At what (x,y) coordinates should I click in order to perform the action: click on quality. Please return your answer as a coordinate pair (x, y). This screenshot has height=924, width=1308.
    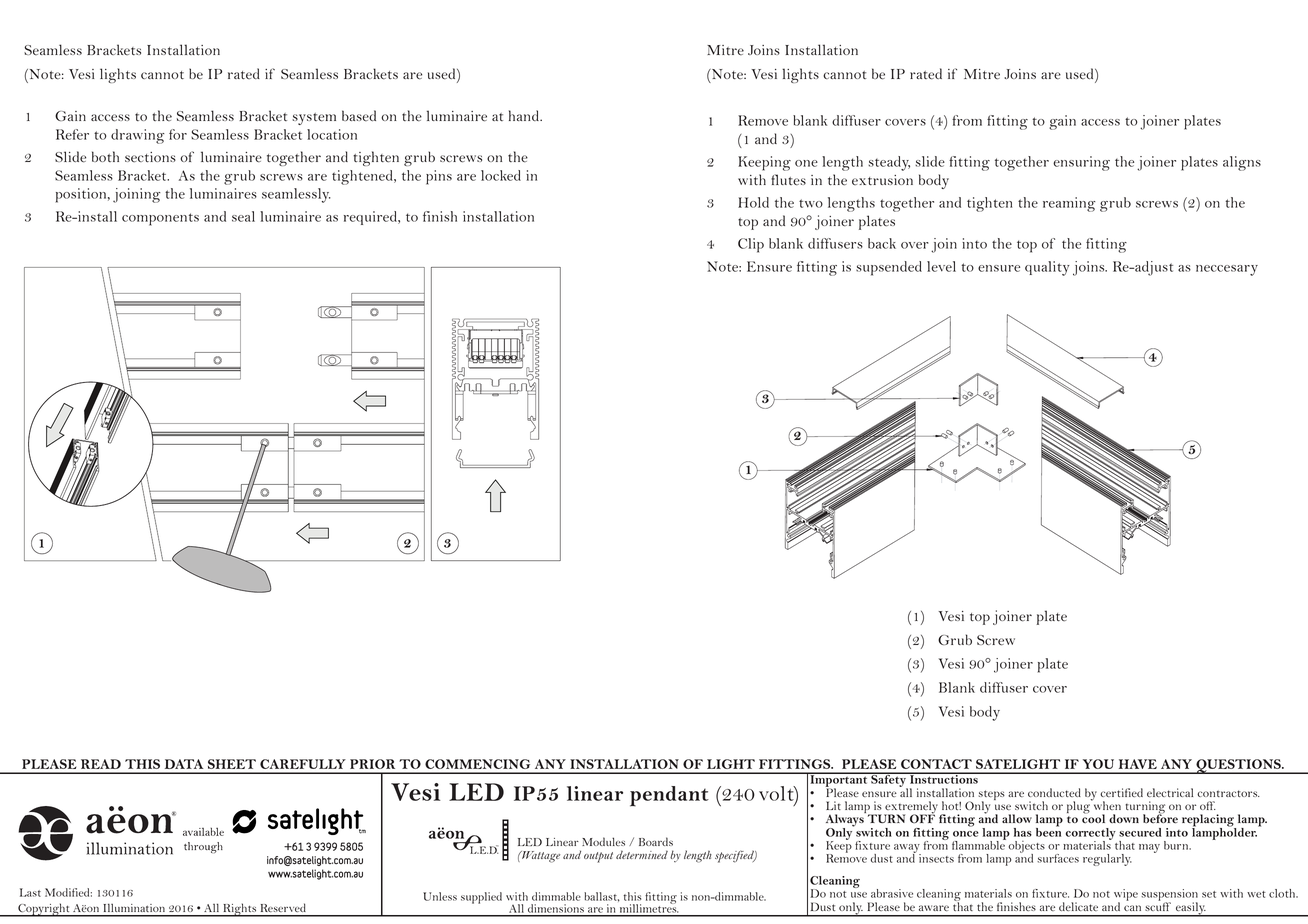
    Looking at the image, I should click on (1047, 268).
